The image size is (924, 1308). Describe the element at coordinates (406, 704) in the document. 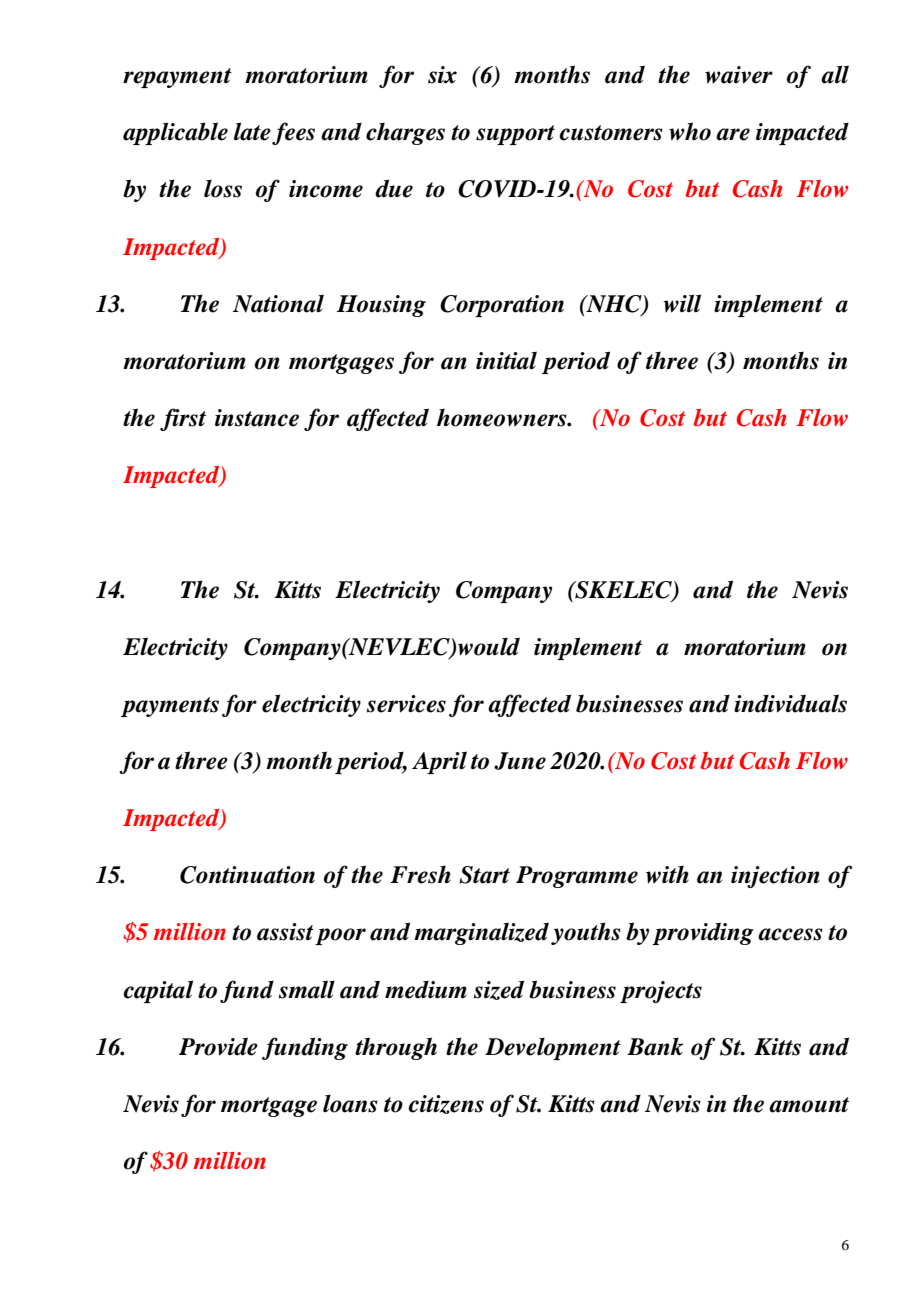

I see `services` at that location.
